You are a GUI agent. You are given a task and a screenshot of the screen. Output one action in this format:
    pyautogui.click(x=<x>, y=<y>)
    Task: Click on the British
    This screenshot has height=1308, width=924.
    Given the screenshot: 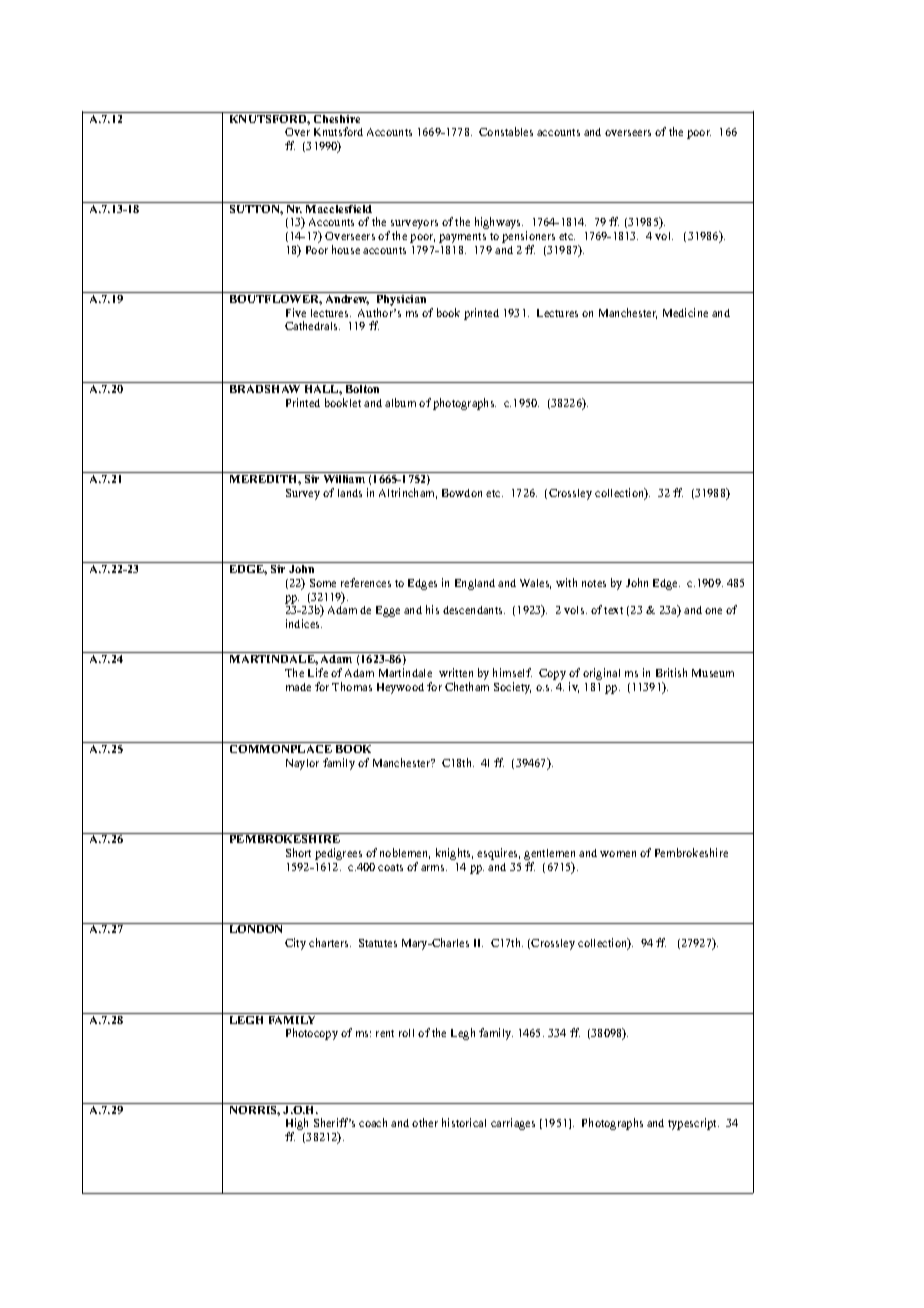 What is the action you would take?
    pyautogui.click(x=671, y=672)
